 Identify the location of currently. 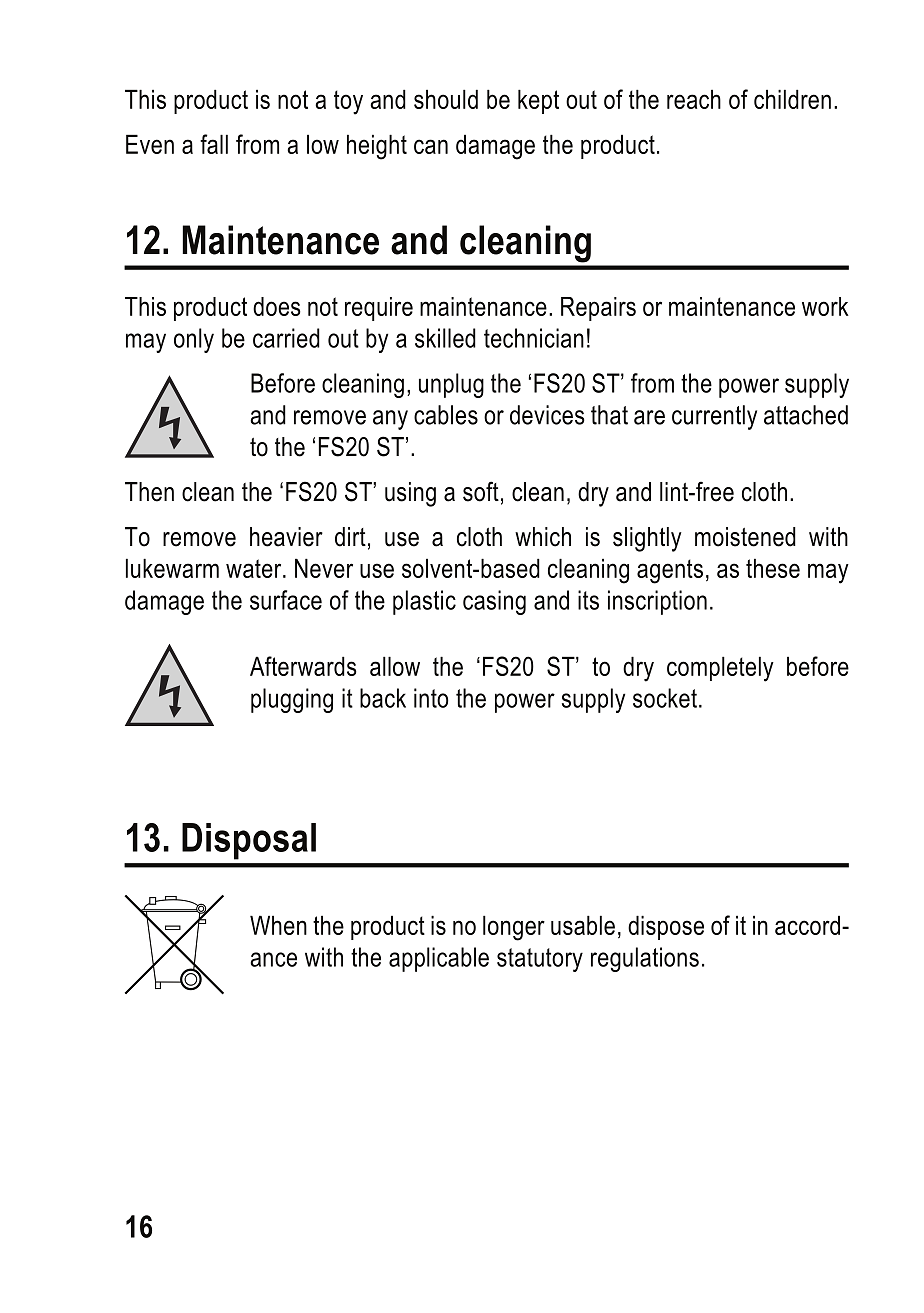
(714, 417).
